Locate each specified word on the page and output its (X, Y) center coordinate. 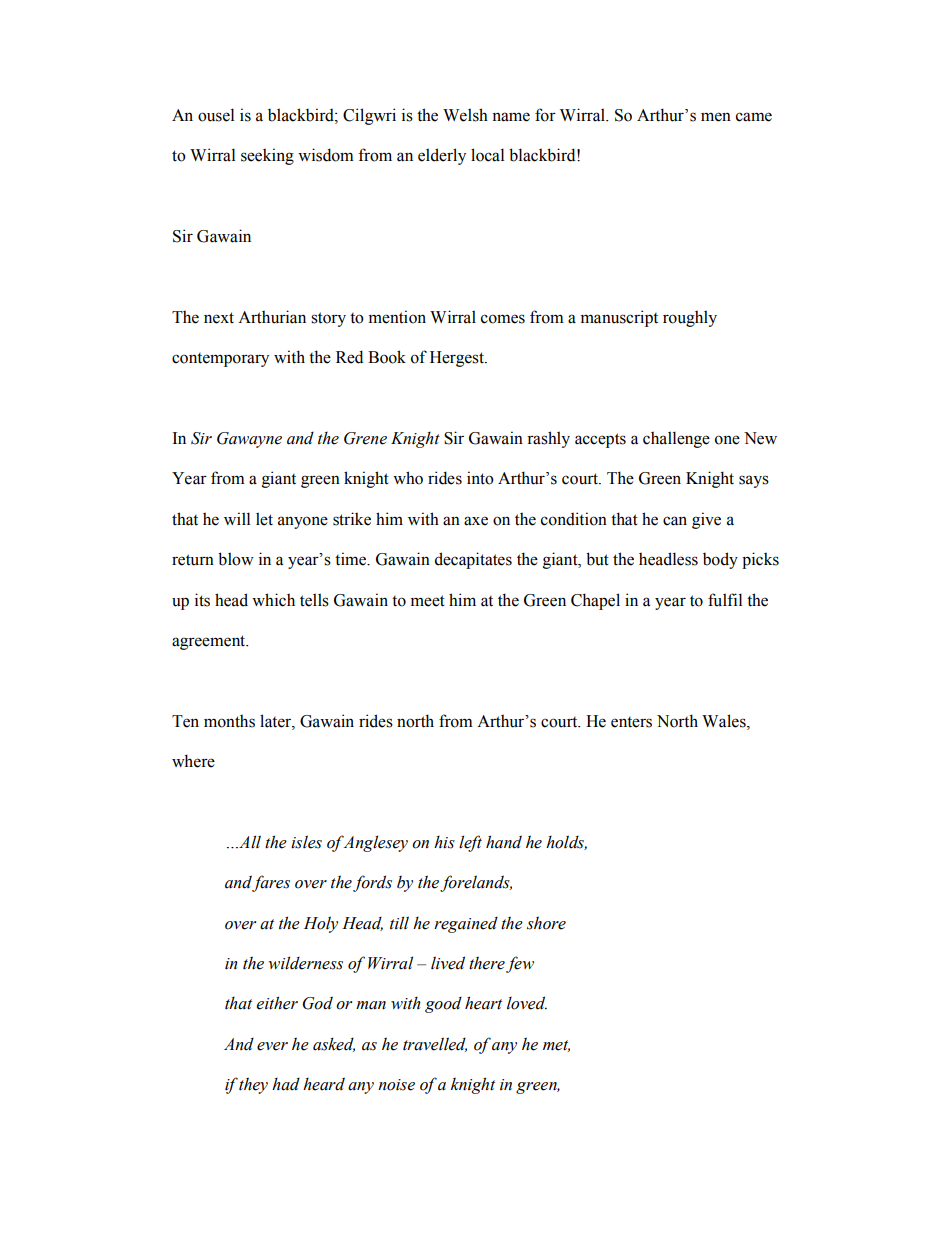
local (487, 155)
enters (631, 722)
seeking (267, 156)
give (706, 520)
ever (272, 1046)
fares (271, 883)
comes (503, 319)
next (219, 318)
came (754, 117)
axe (476, 521)
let (264, 519)
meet (428, 601)
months (229, 721)
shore (546, 923)
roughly (690, 318)
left (470, 843)
